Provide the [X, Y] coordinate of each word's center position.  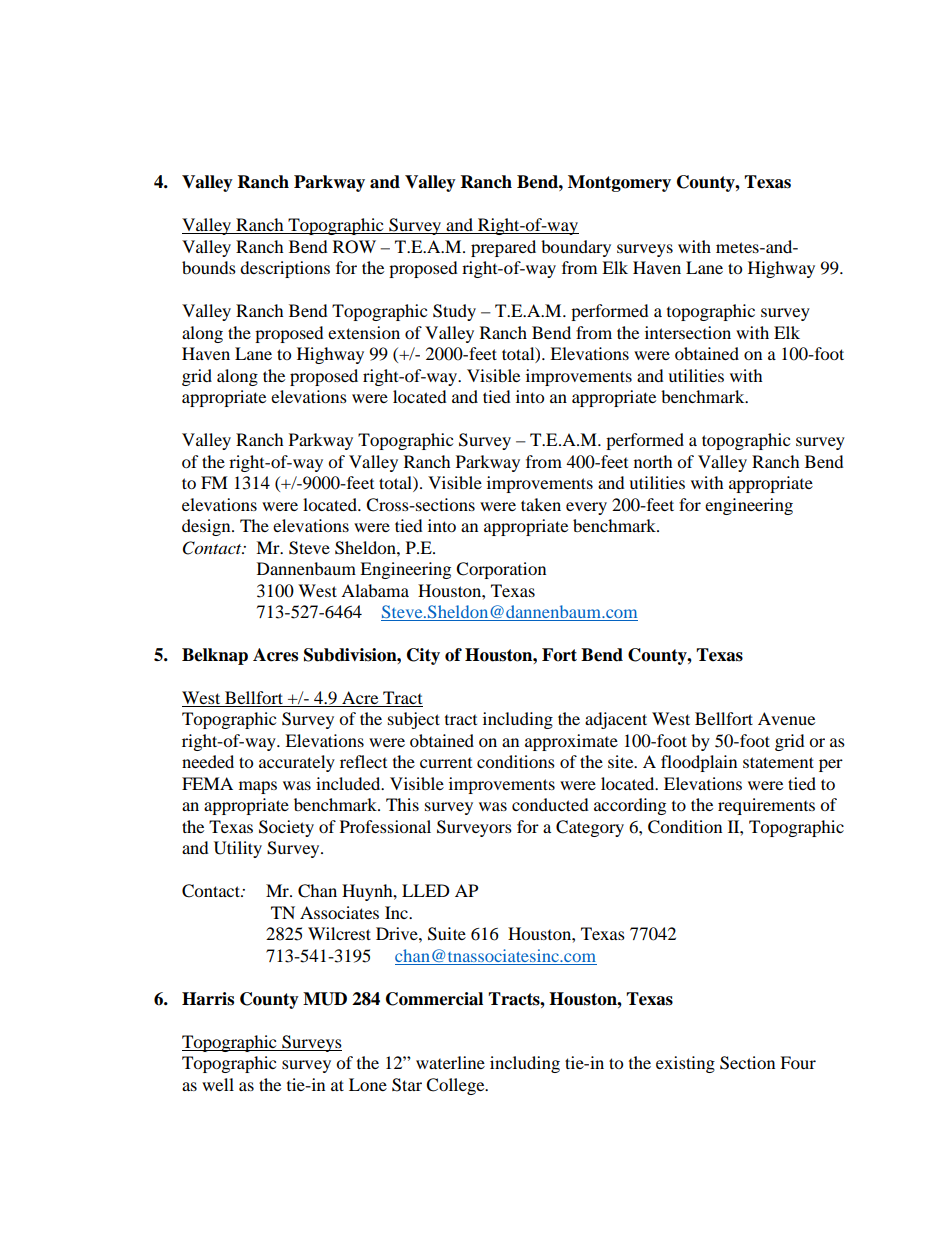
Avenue [786, 718]
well [218, 1084]
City [423, 656]
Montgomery [619, 183]
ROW [354, 247]
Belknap [215, 656]
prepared [503, 248]
